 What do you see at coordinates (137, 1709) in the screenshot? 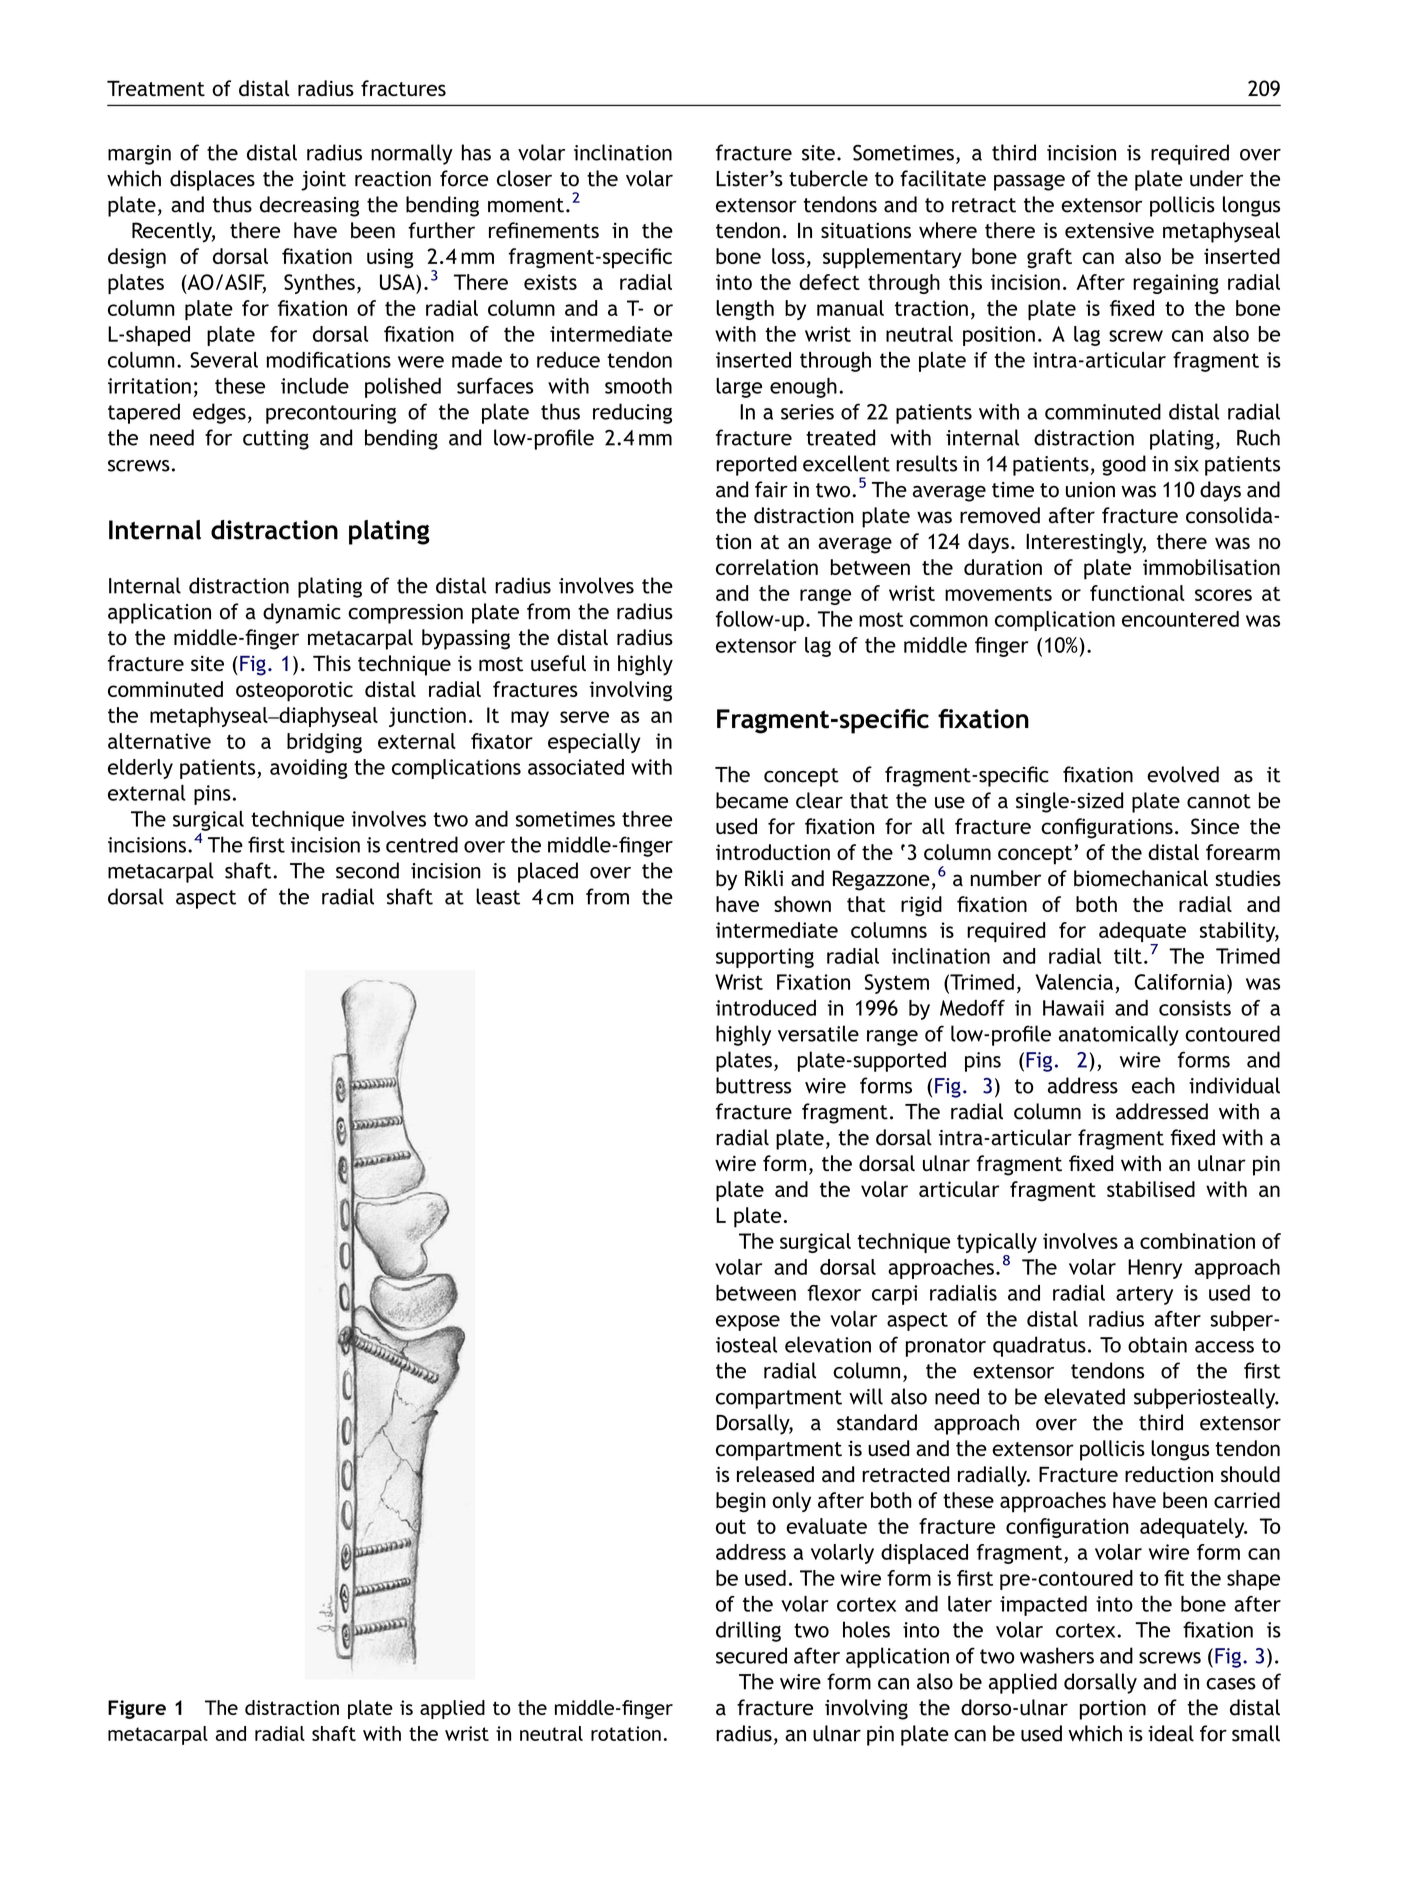
I see `Figure` at bounding box center [137, 1709].
